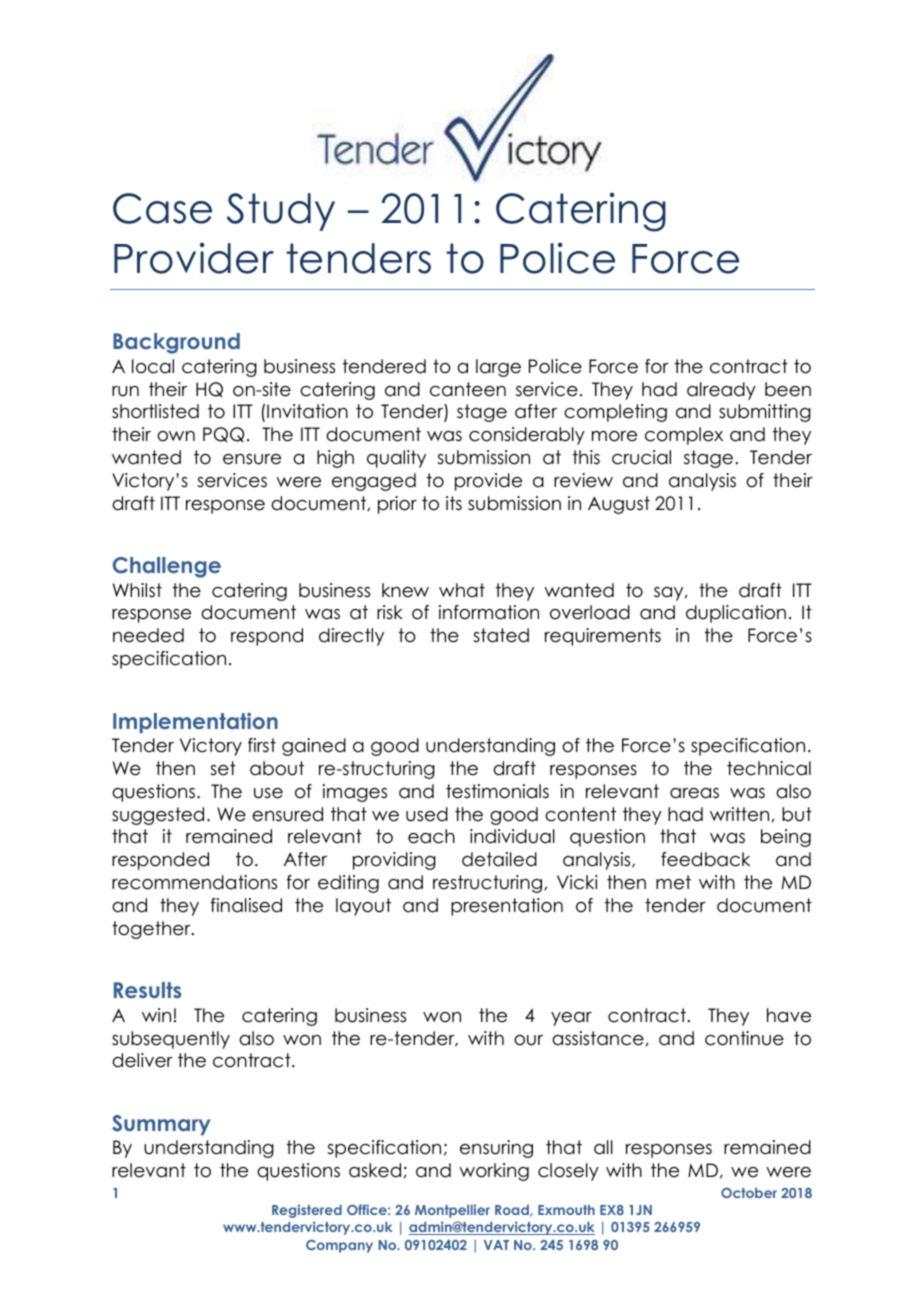 The height and width of the screenshot is (1308, 924). I want to click on continue, so click(744, 1038).
